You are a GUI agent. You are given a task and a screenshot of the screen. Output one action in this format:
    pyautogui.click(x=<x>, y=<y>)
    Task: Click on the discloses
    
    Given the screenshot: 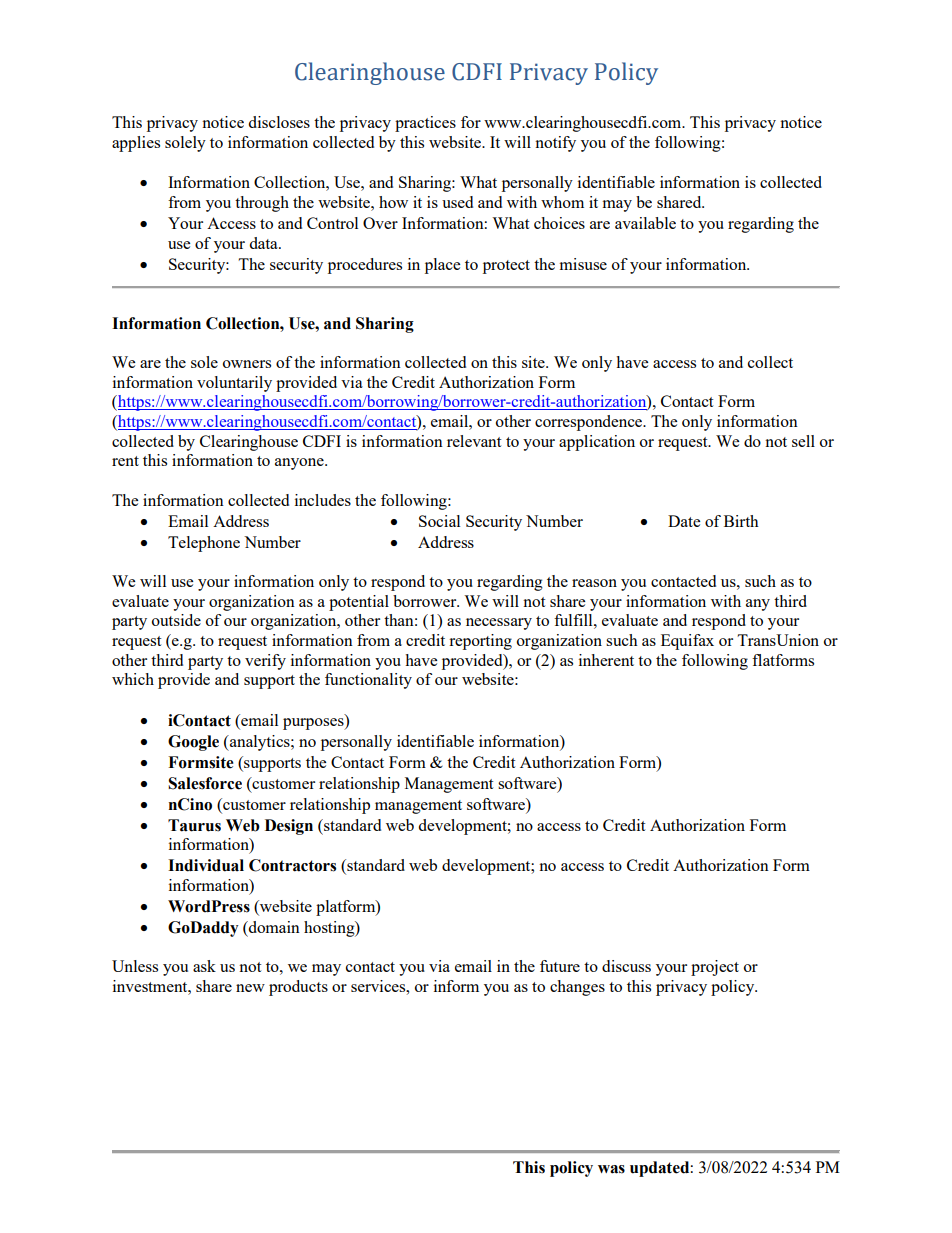 What is the action you would take?
    pyautogui.click(x=279, y=122)
